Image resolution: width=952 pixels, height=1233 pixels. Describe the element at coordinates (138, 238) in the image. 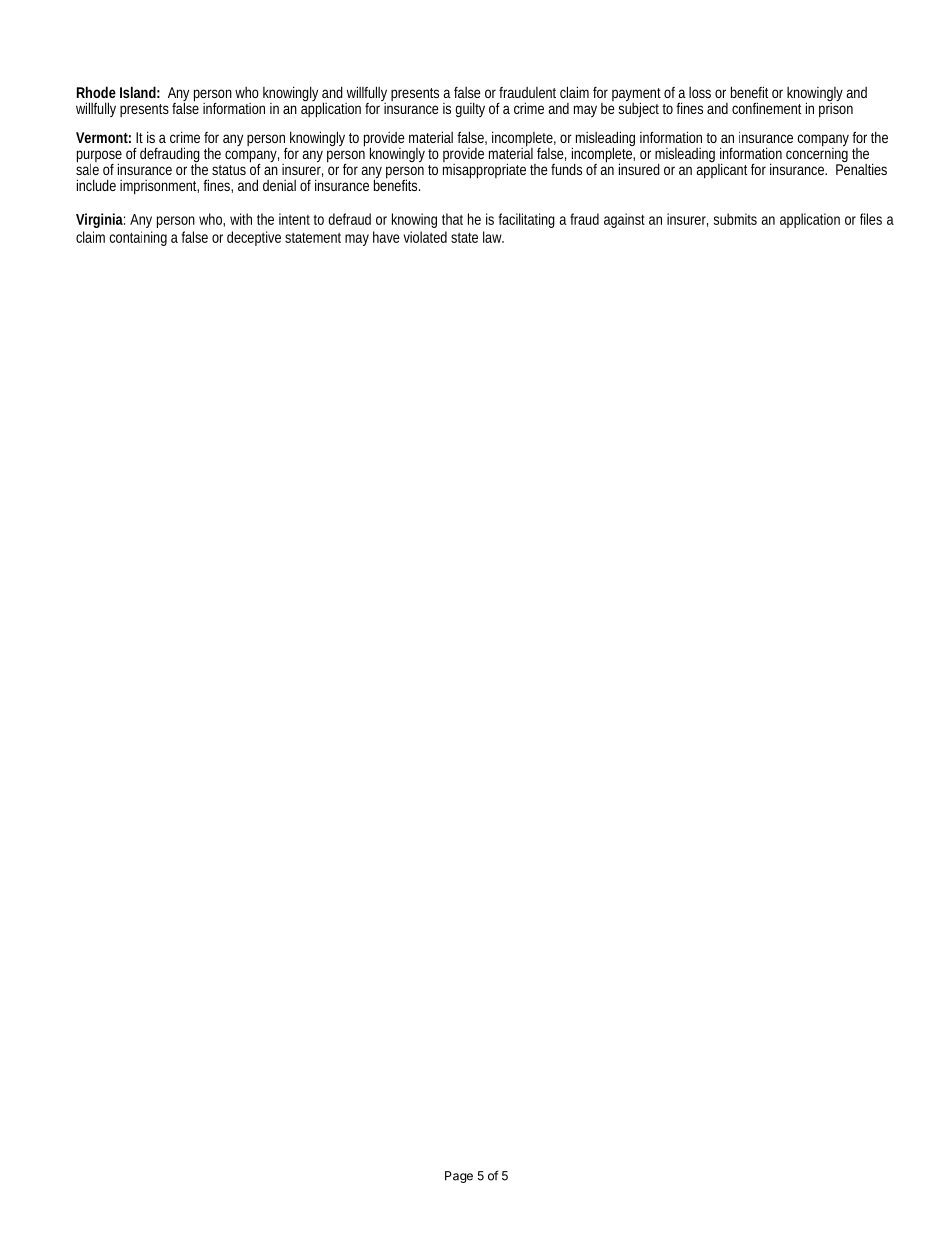

I see `containing` at that location.
